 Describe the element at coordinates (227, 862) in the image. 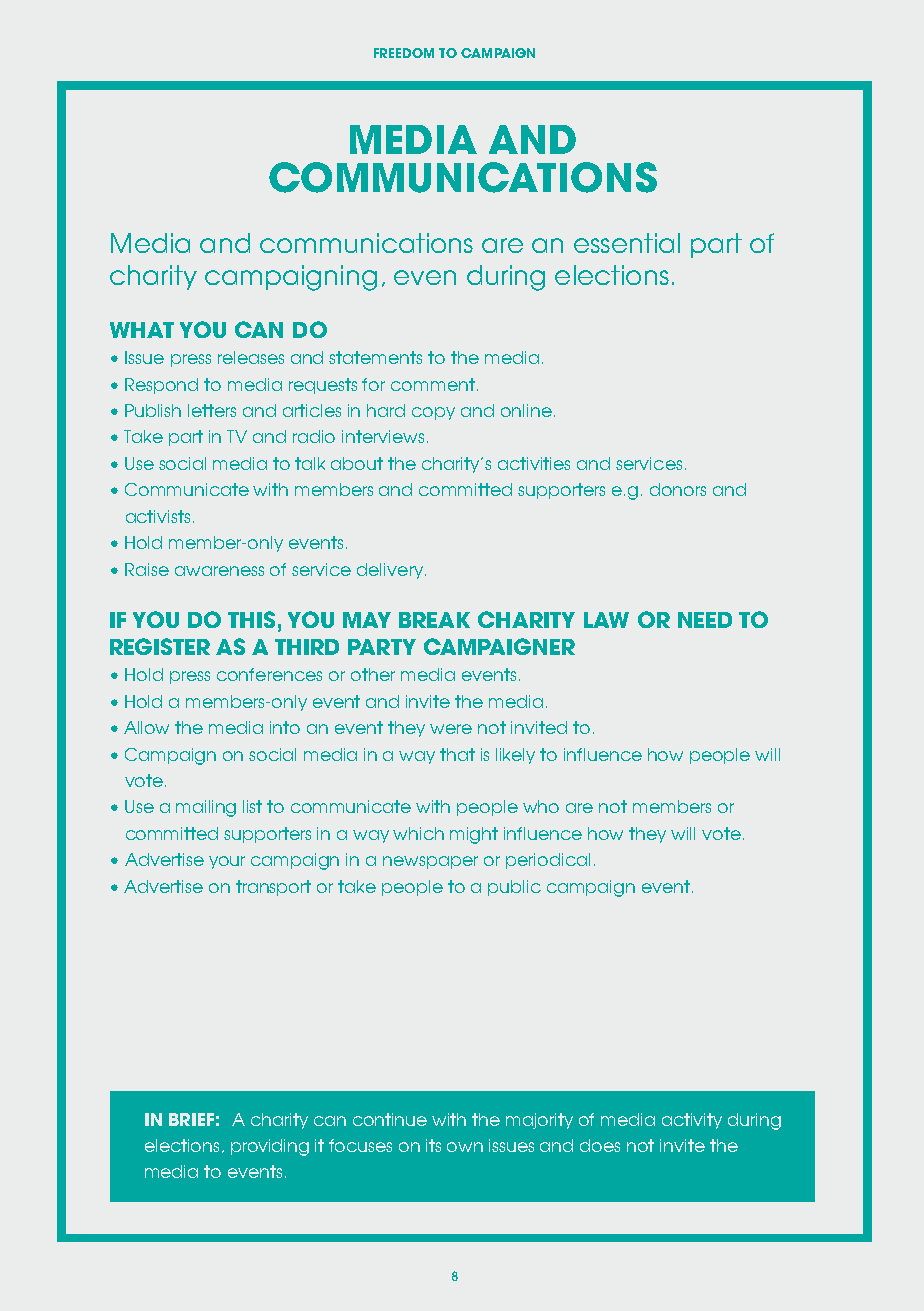

I see `your` at that location.
